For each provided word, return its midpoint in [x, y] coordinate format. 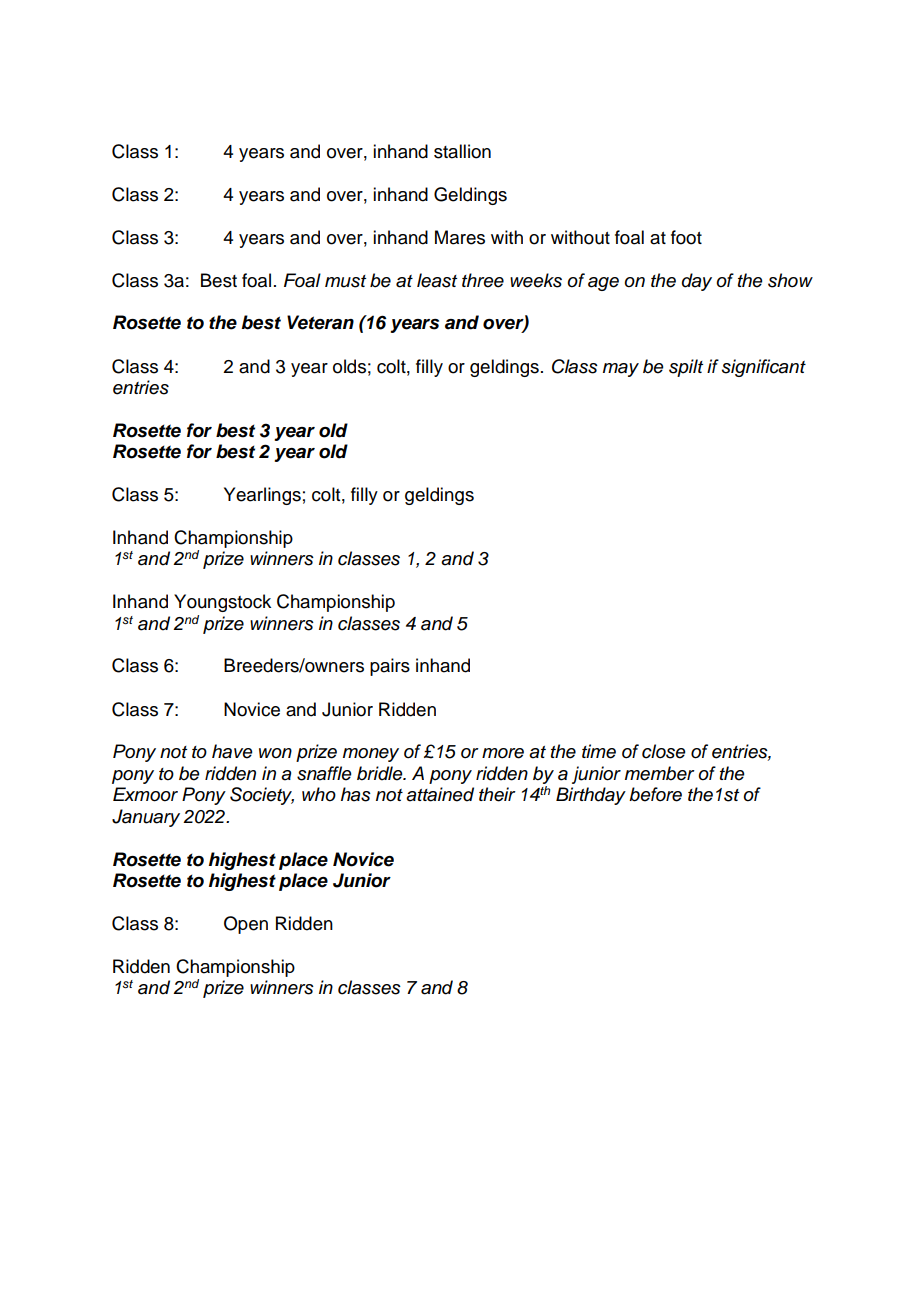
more [503, 753]
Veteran [320, 322]
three [483, 280]
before [655, 794]
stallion [462, 151]
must [345, 281]
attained [440, 794]
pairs [390, 667]
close [664, 751]
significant [764, 368]
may [621, 370]
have [232, 751]
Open [246, 925]
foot [686, 237]
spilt [686, 368]
